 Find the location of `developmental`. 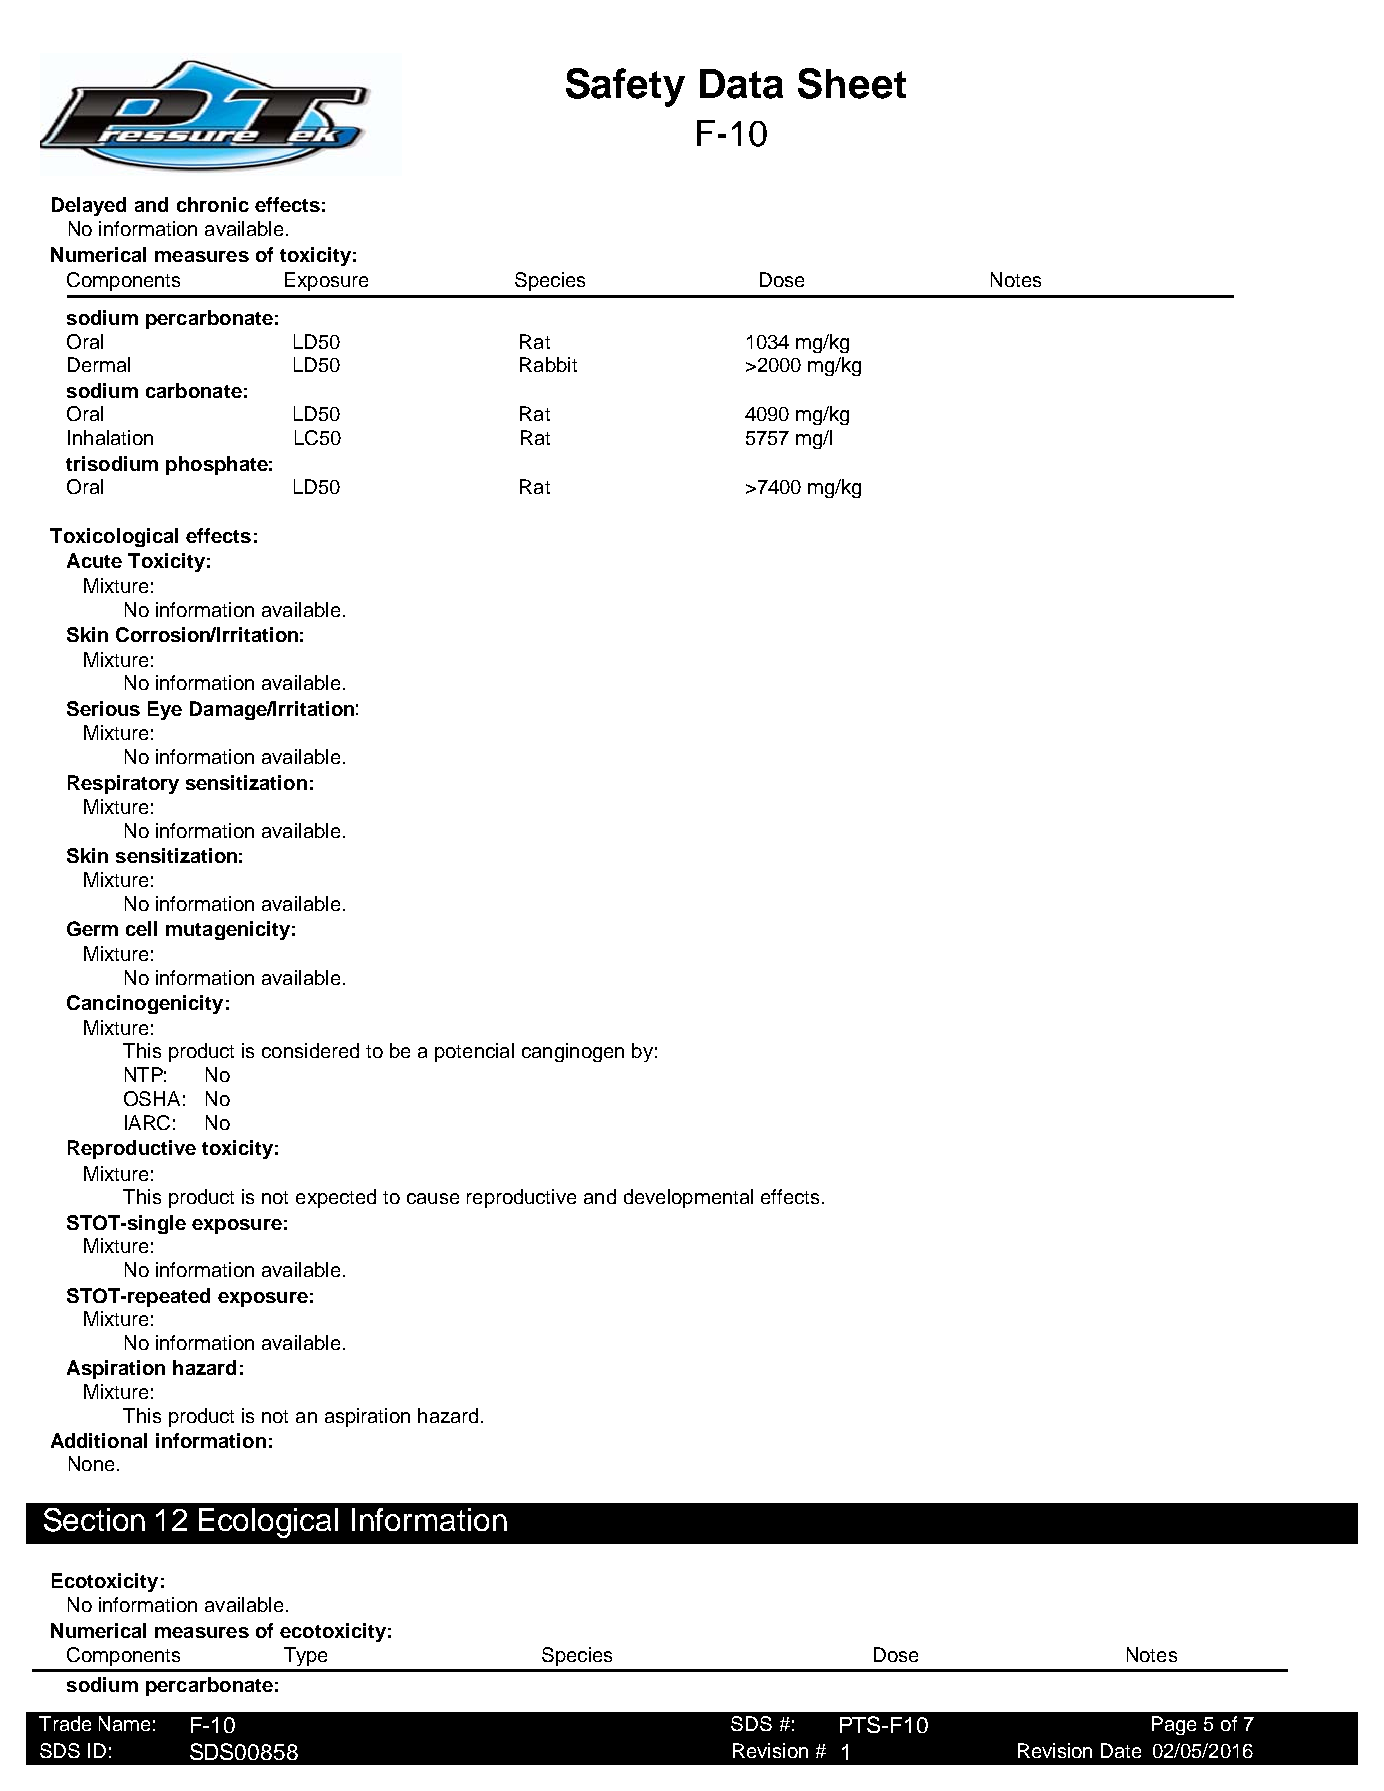

developmental is located at coordinates (688, 1198).
